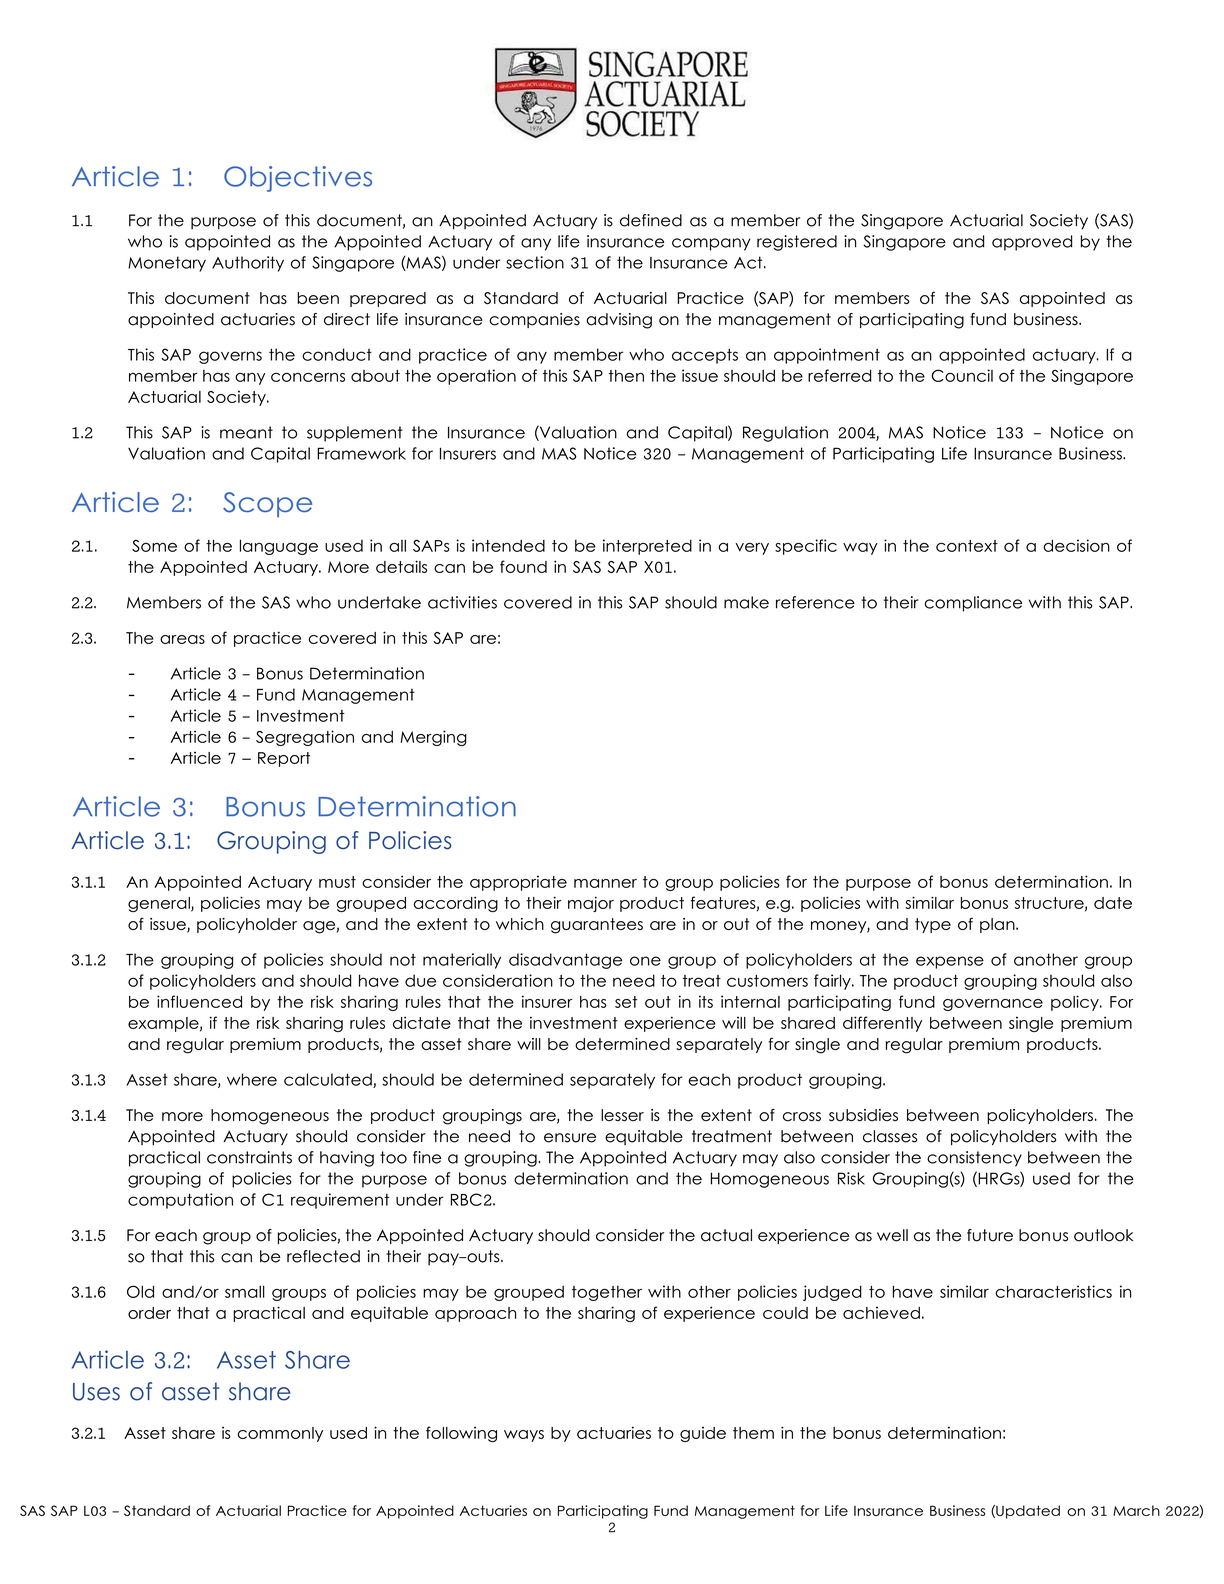 The height and width of the screenshot is (1584, 1224). What do you see at coordinates (249, 1157) in the screenshot?
I see `constraints` at bounding box center [249, 1157].
